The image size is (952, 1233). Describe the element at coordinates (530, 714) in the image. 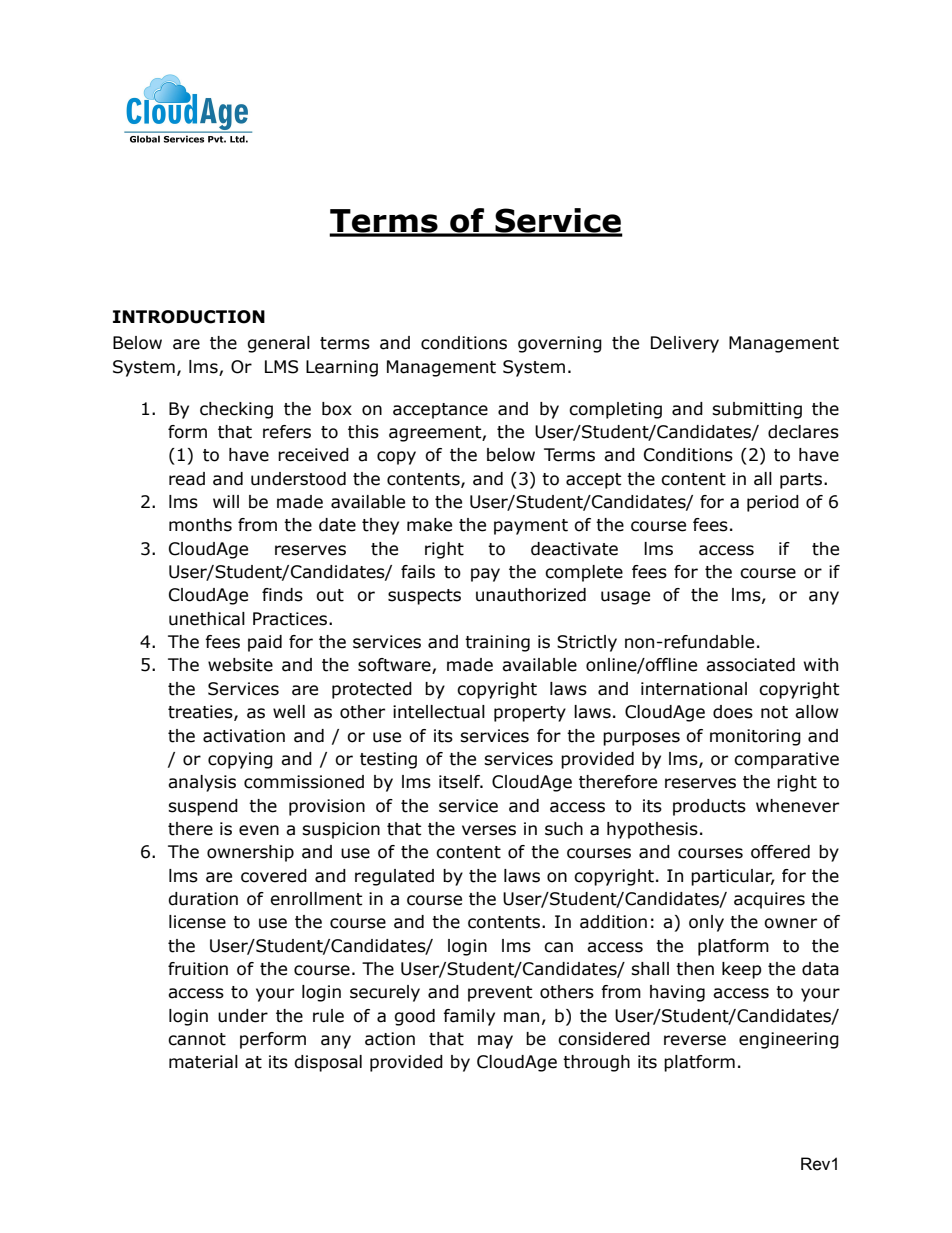

I see `property` at that location.
